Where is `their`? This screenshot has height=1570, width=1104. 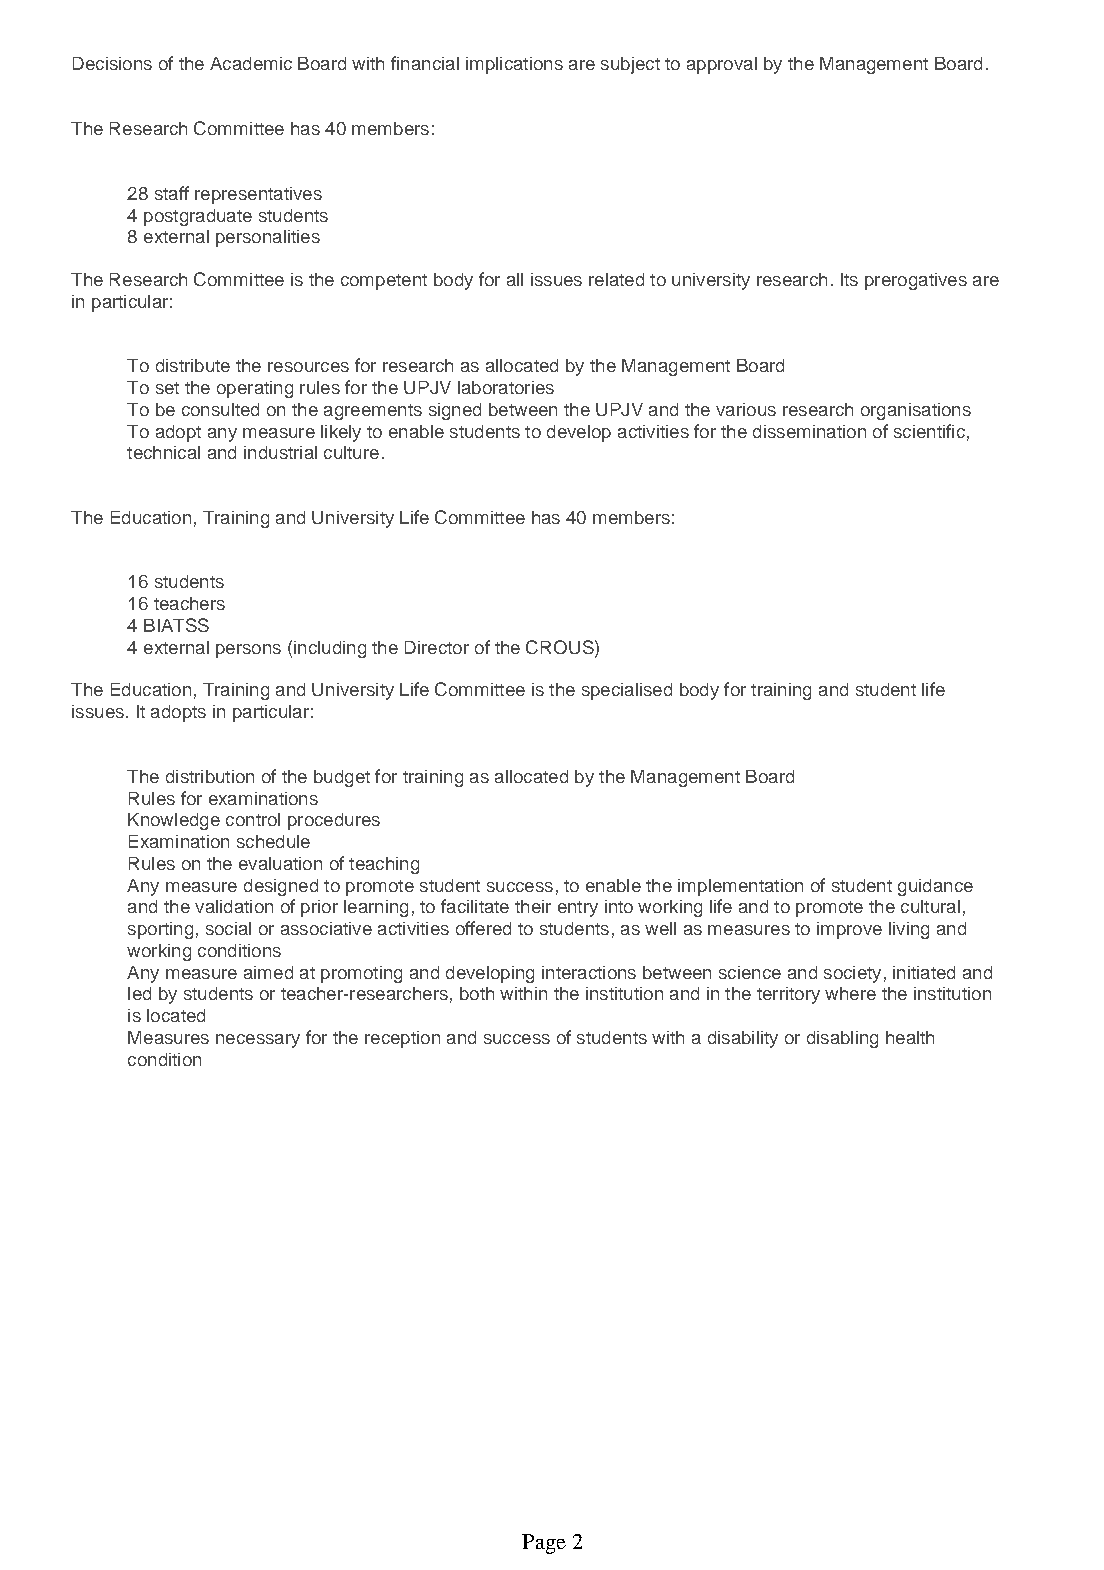
their is located at coordinates (533, 906).
